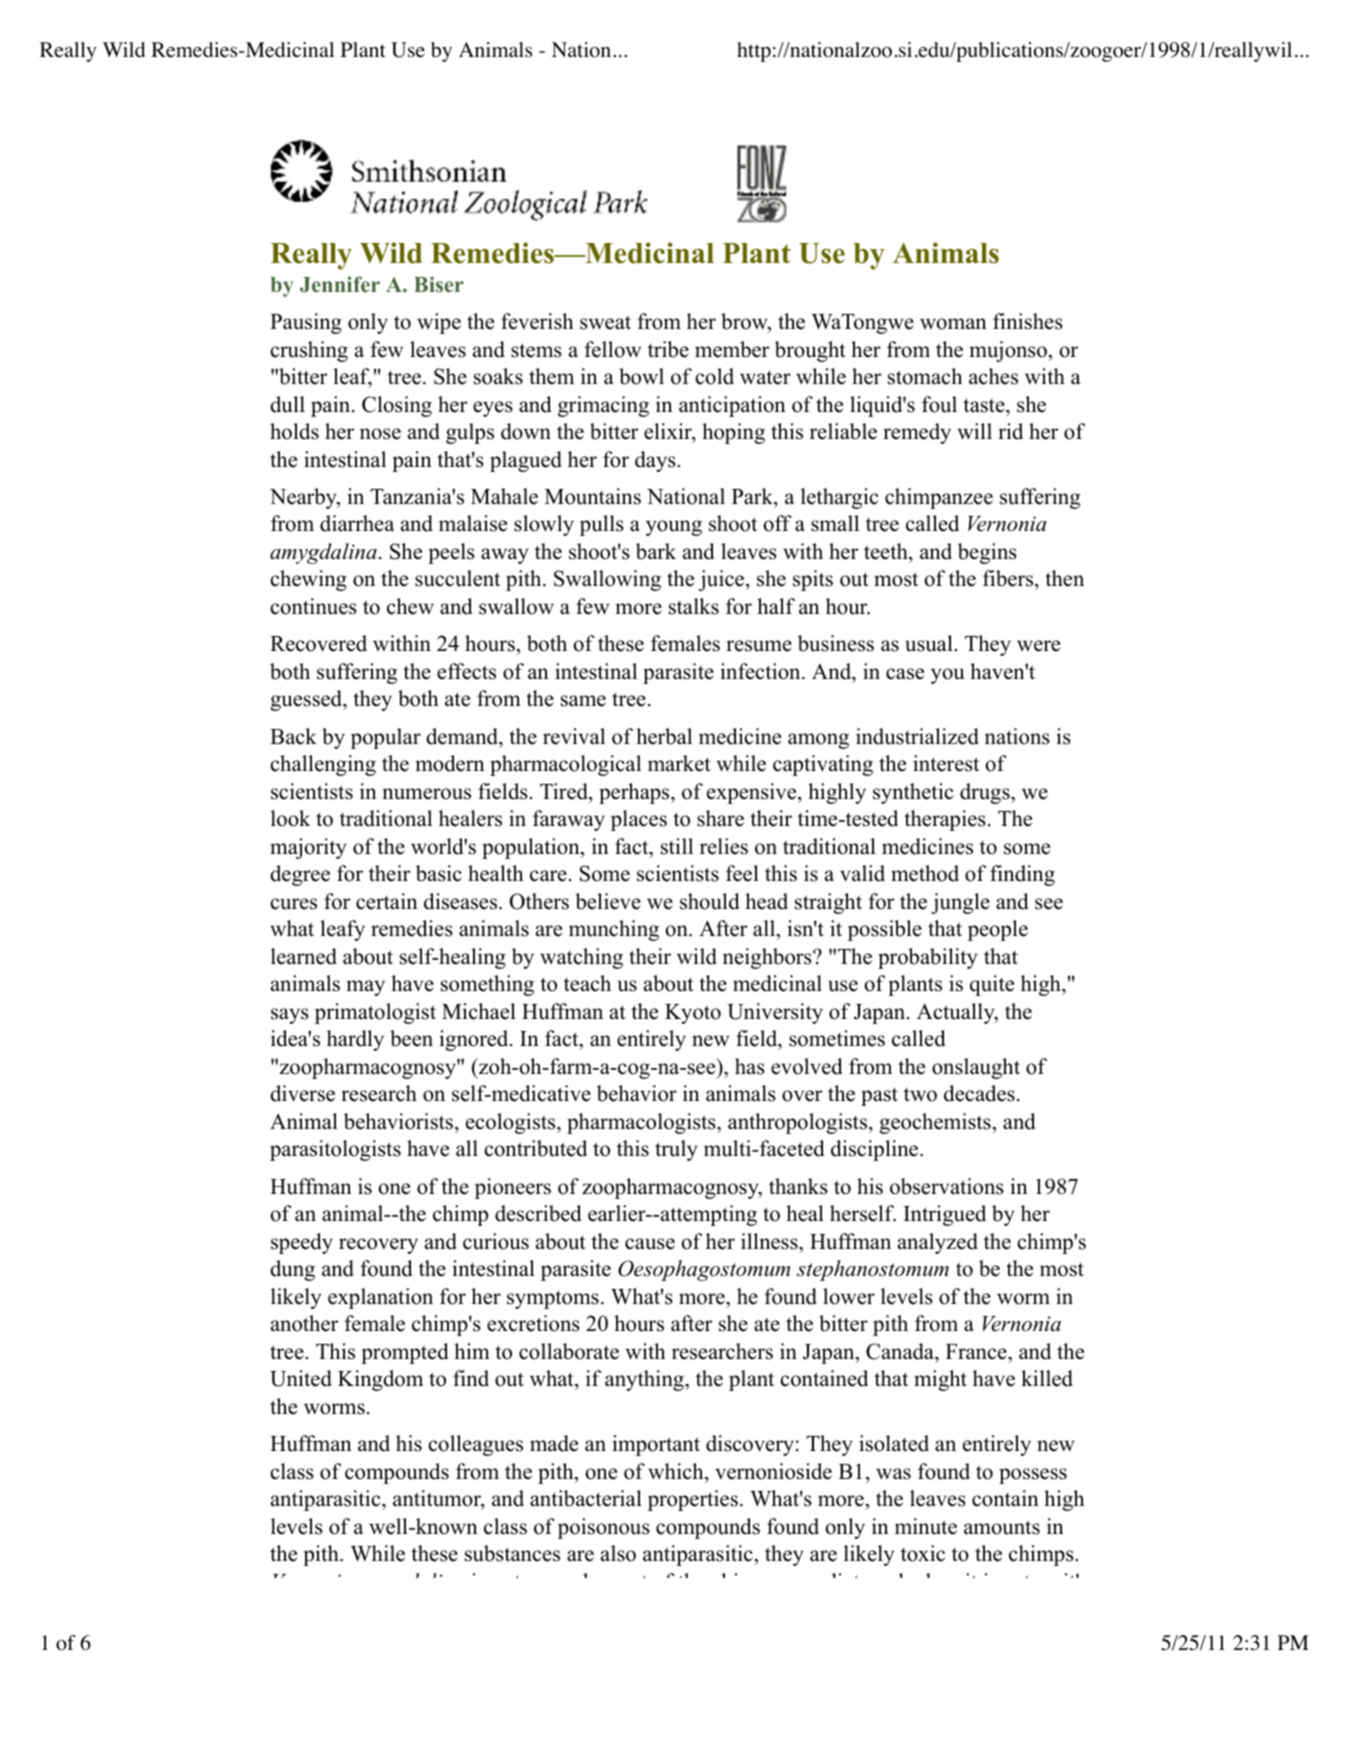  I want to click on wipe, so click(439, 323).
